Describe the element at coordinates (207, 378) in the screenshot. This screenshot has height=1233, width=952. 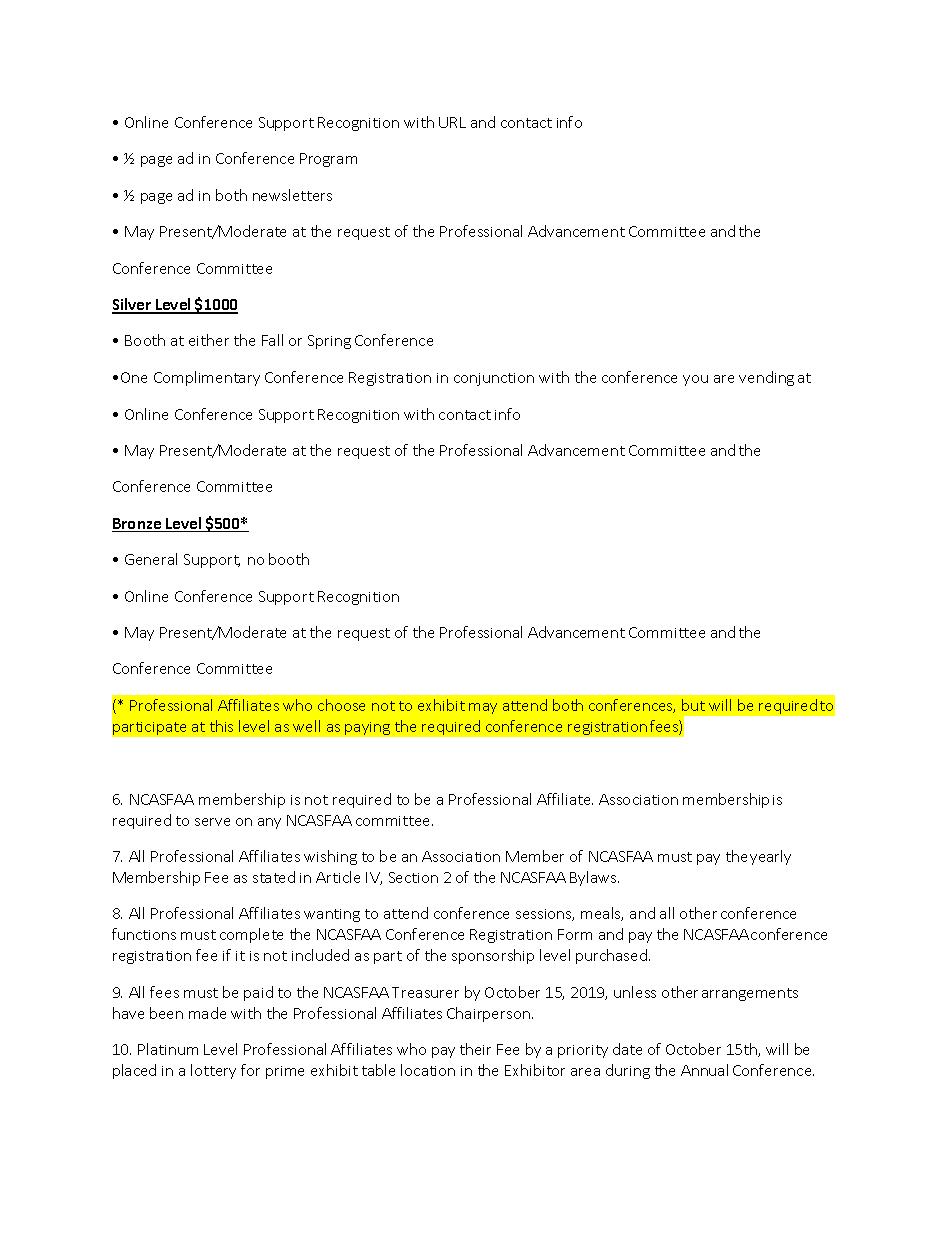
I see `Complimentary` at that location.
